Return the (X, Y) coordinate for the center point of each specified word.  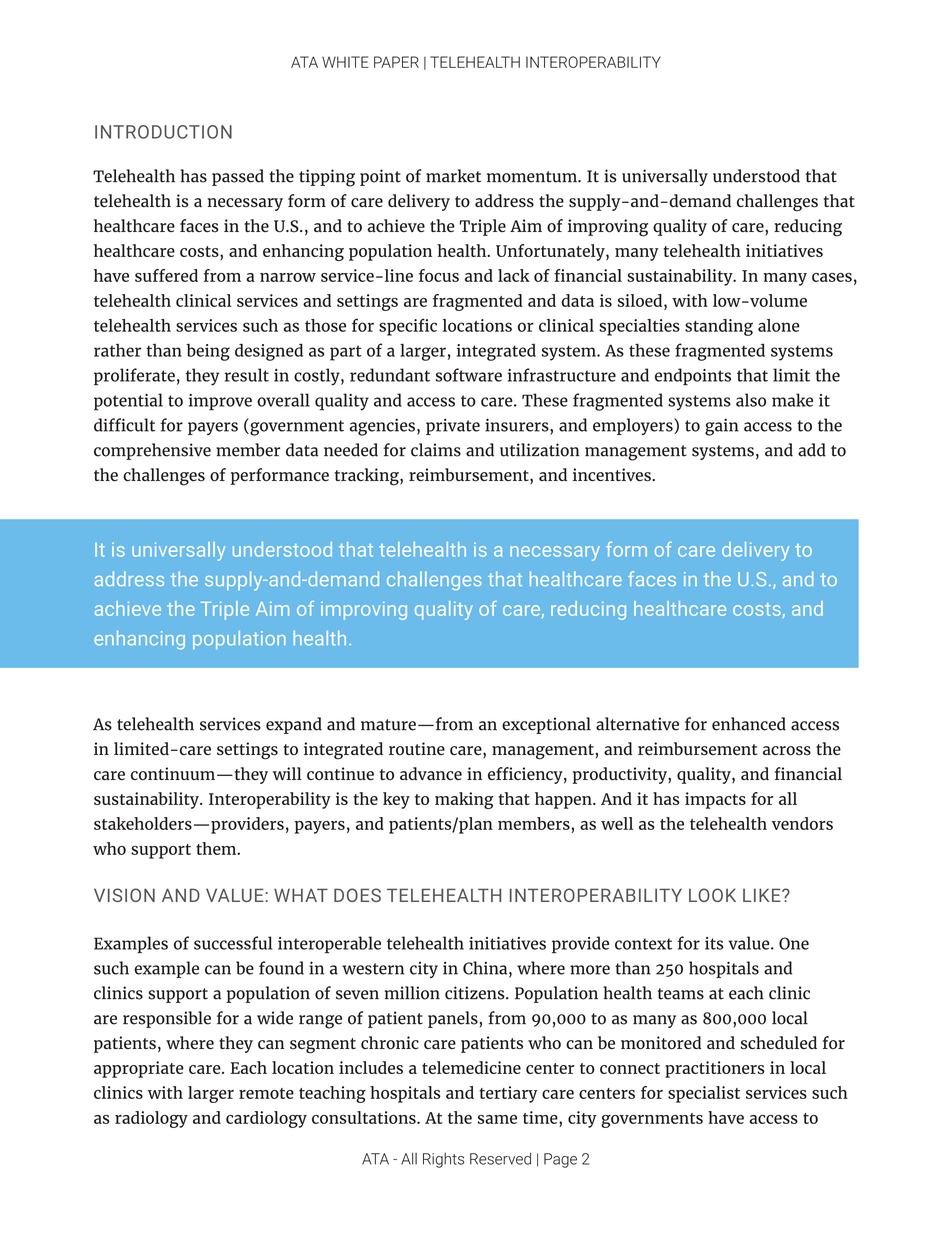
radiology (151, 1119)
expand (294, 725)
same (497, 1119)
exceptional (546, 725)
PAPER (396, 62)
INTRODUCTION (163, 132)
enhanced (749, 724)
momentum (533, 177)
